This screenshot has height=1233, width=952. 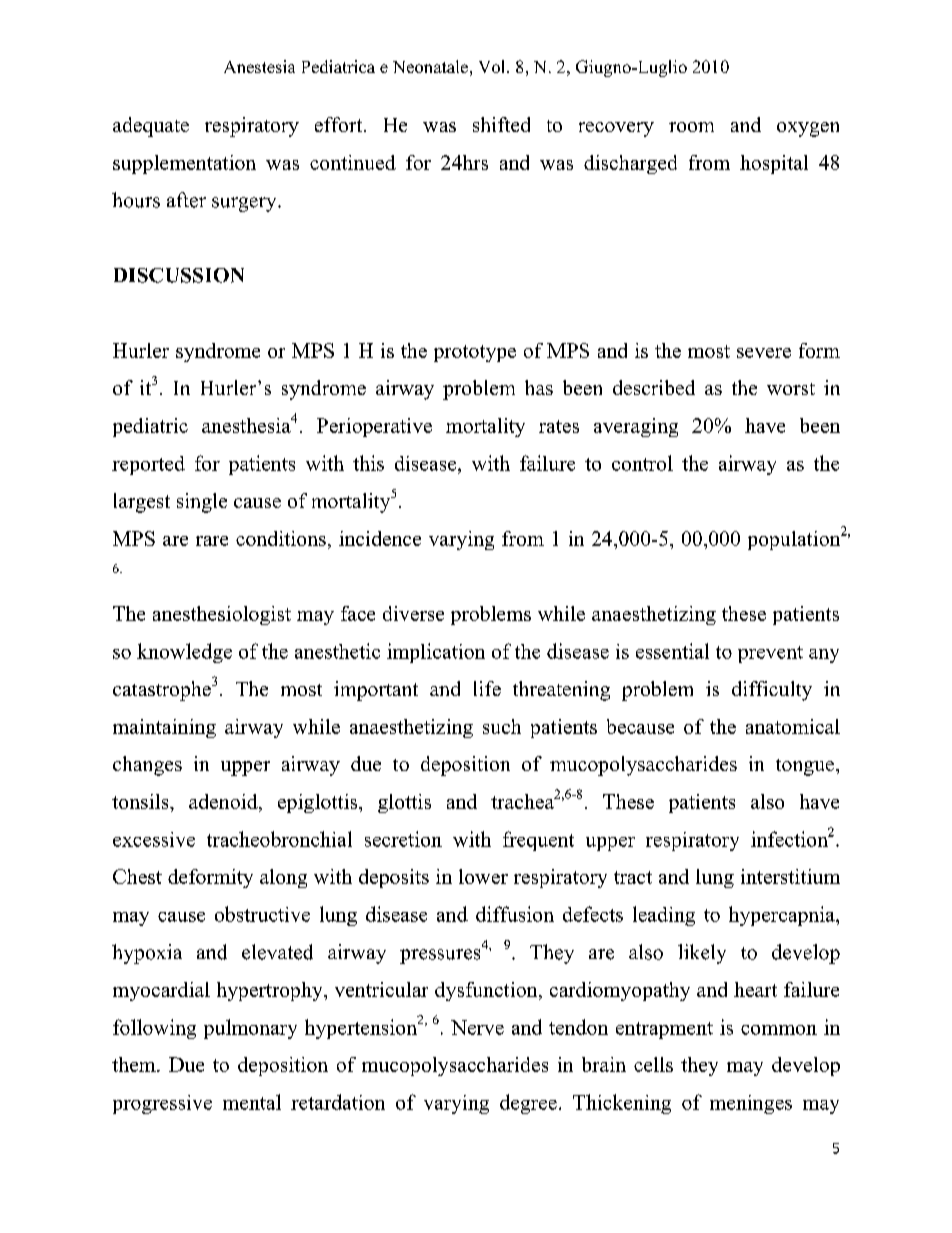 What do you see at coordinates (477, 1027) in the screenshot?
I see `Nerve` at bounding box center [477, 1027].
